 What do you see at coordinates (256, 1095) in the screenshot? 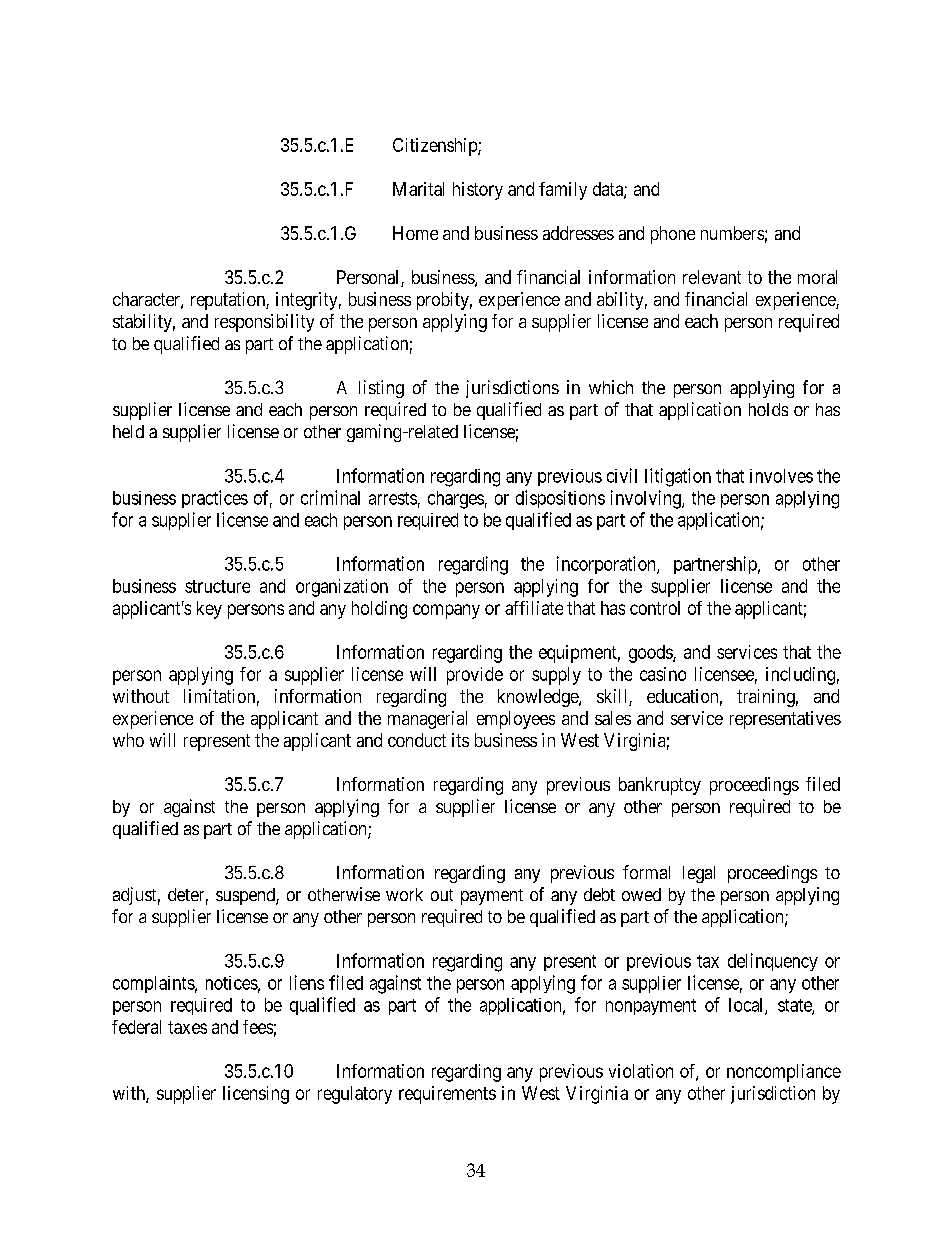
I see `licensing` at bounding box center [256, 1095].
